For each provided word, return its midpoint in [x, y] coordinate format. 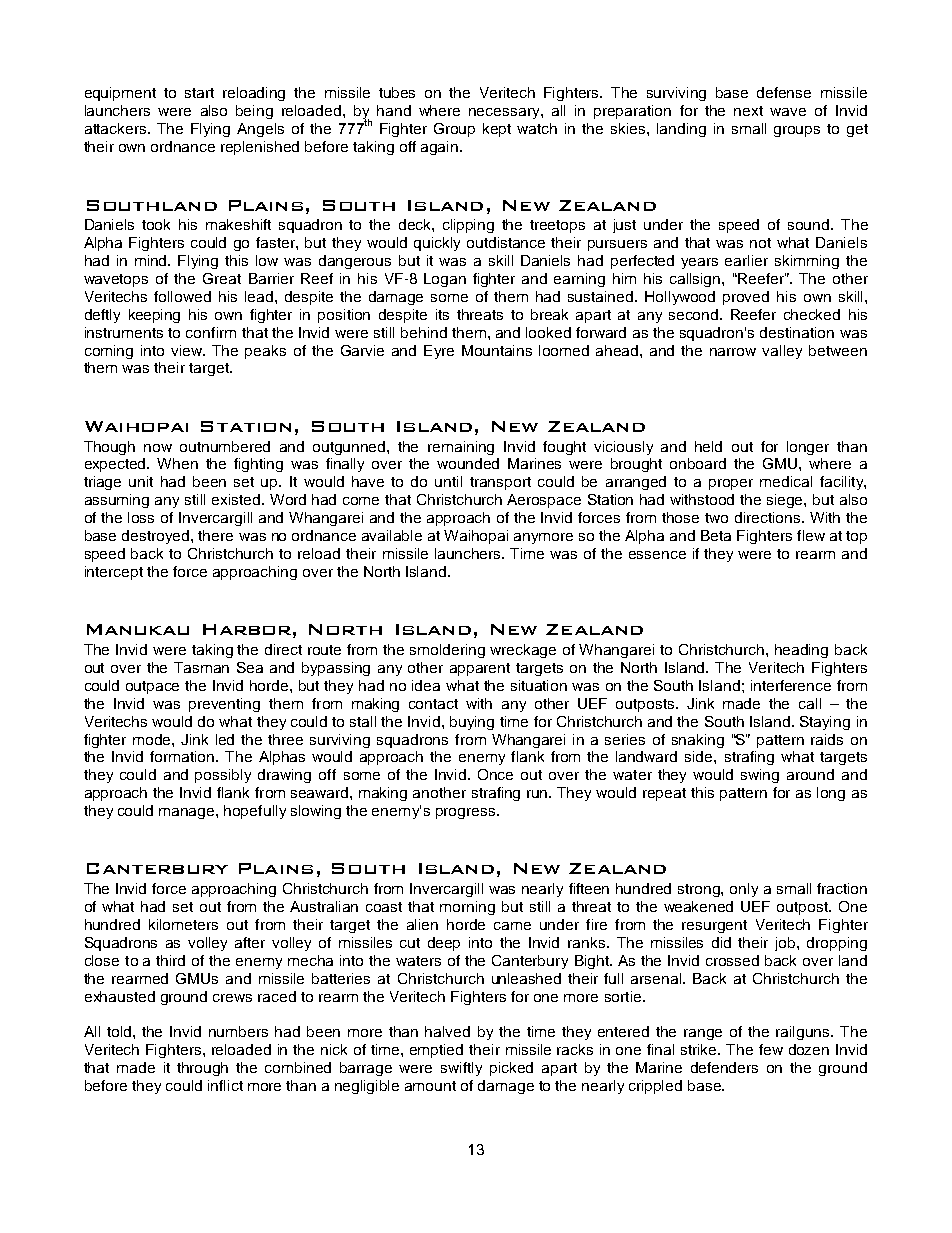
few [771, 1049]
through [202, 1069]
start [199, 93]
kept [497, 130]
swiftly [461, 1069]
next [748, 111]
